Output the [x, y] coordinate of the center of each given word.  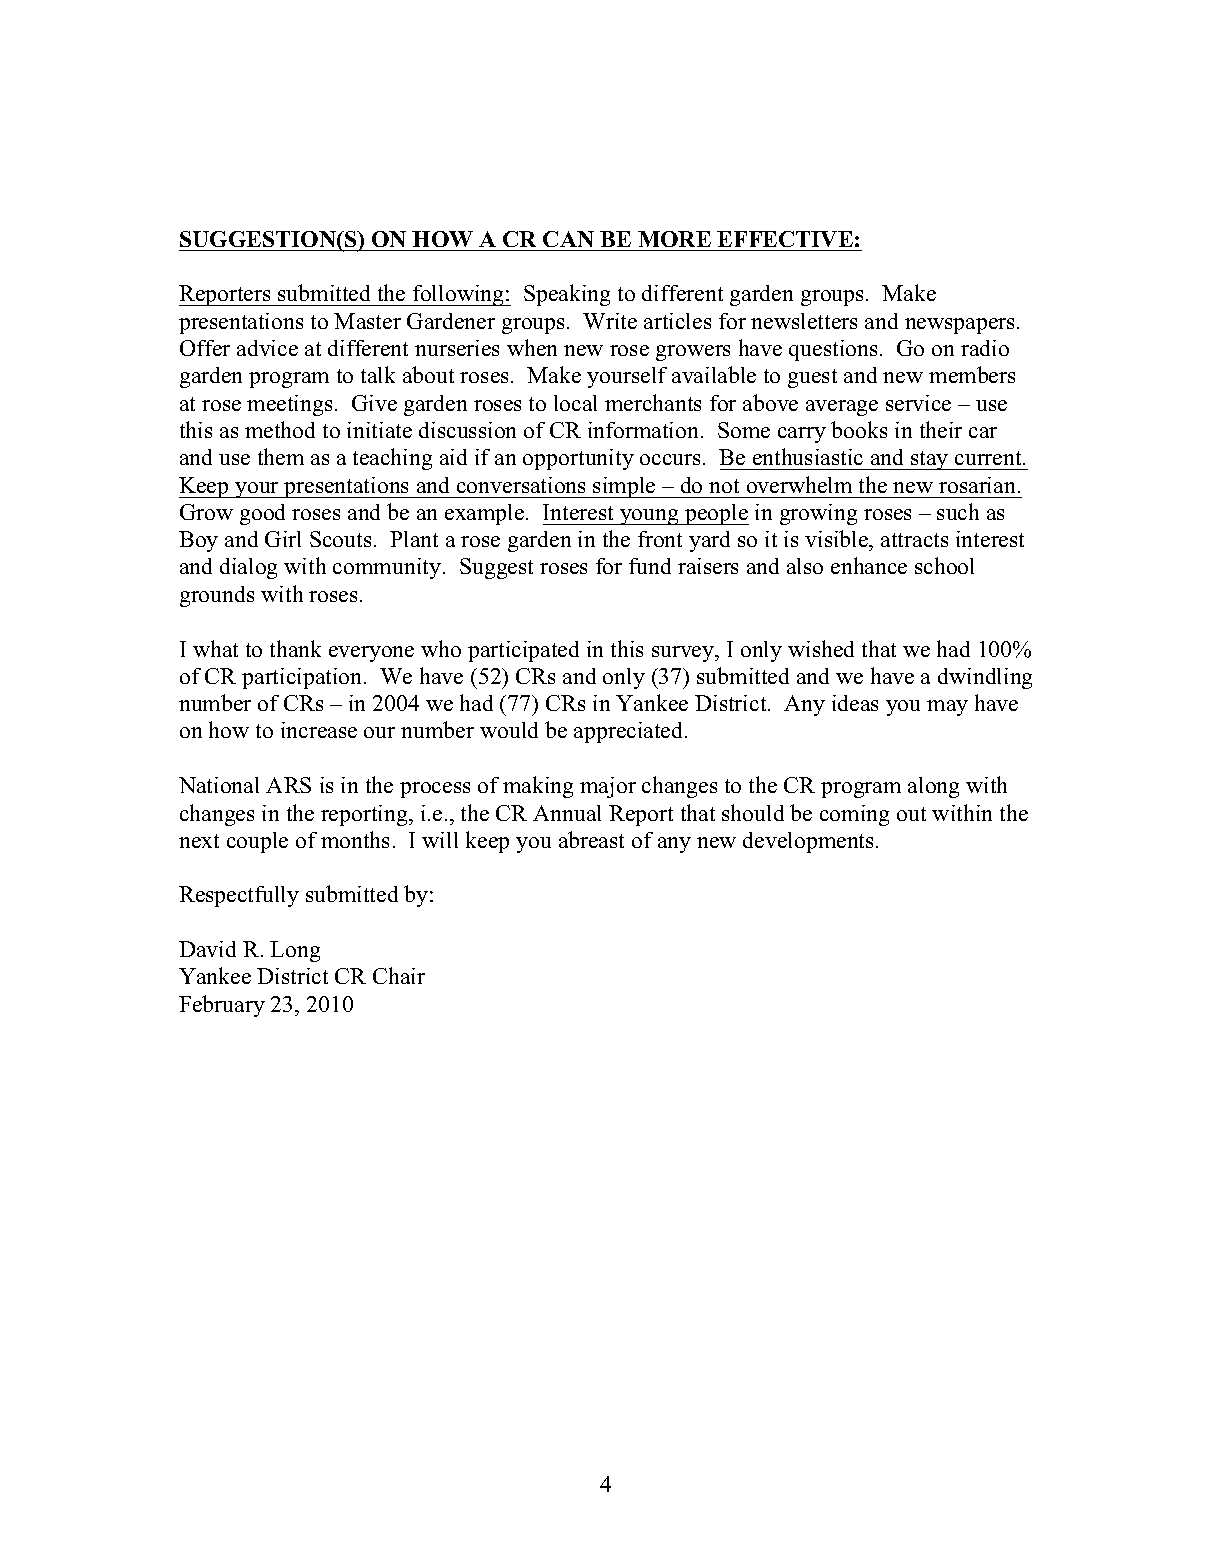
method [280, 429]
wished [821, 648]
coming [854, 815]
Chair [399, 975]
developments [808, 842]
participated [523, 651]
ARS [288, 785]
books [859, 429]
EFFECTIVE [785, 239]
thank [295, 648]
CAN [568, 239]
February [222, 1006]
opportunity [578, 459]
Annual [567, 813]
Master [367, 321]
